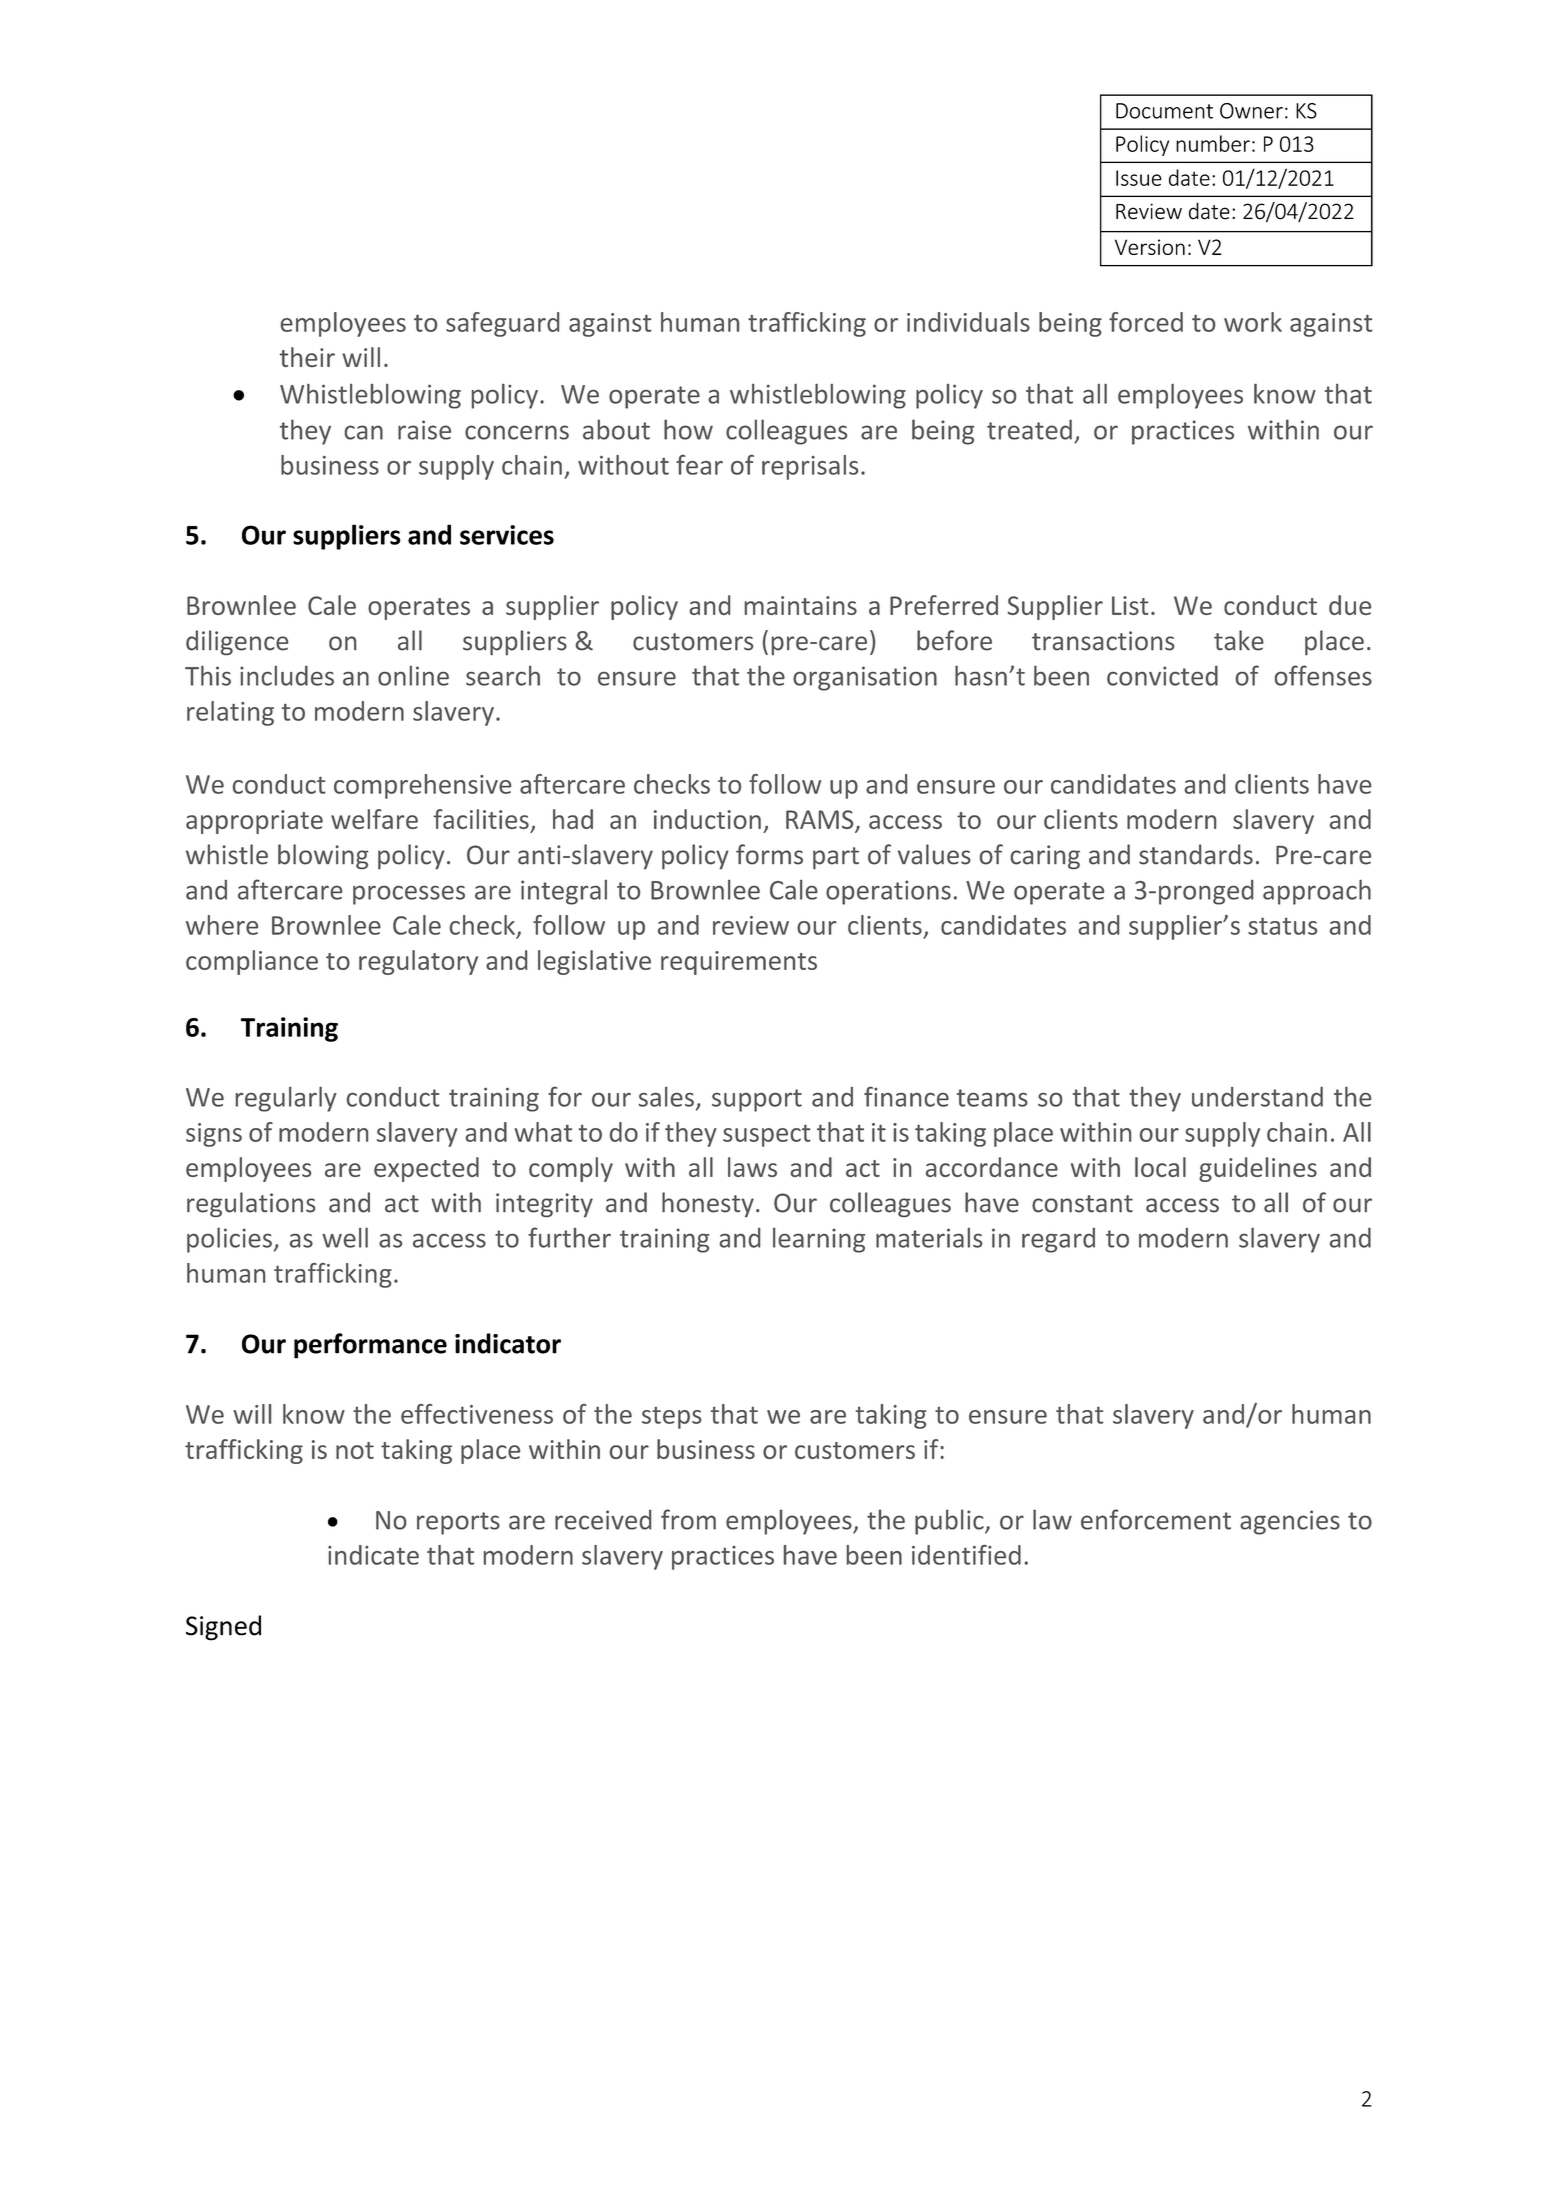 The image size is (1560, 2208). What do you see at coordinates (769, 854) in the image?
I see `forms` at bounding box center [769, 854].
